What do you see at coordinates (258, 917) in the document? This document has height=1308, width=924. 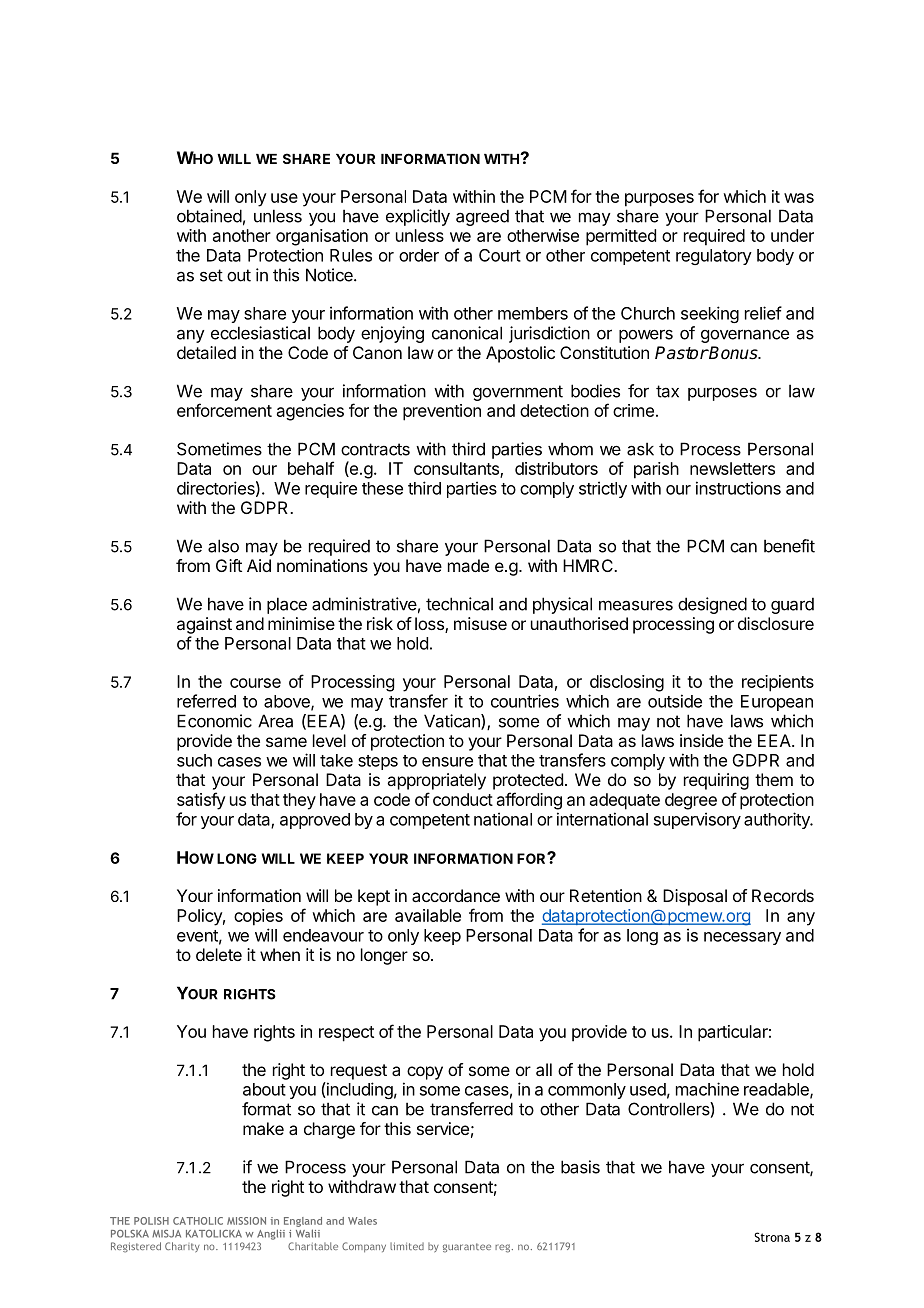 I see `copies` at bounding box center [258, 917].
